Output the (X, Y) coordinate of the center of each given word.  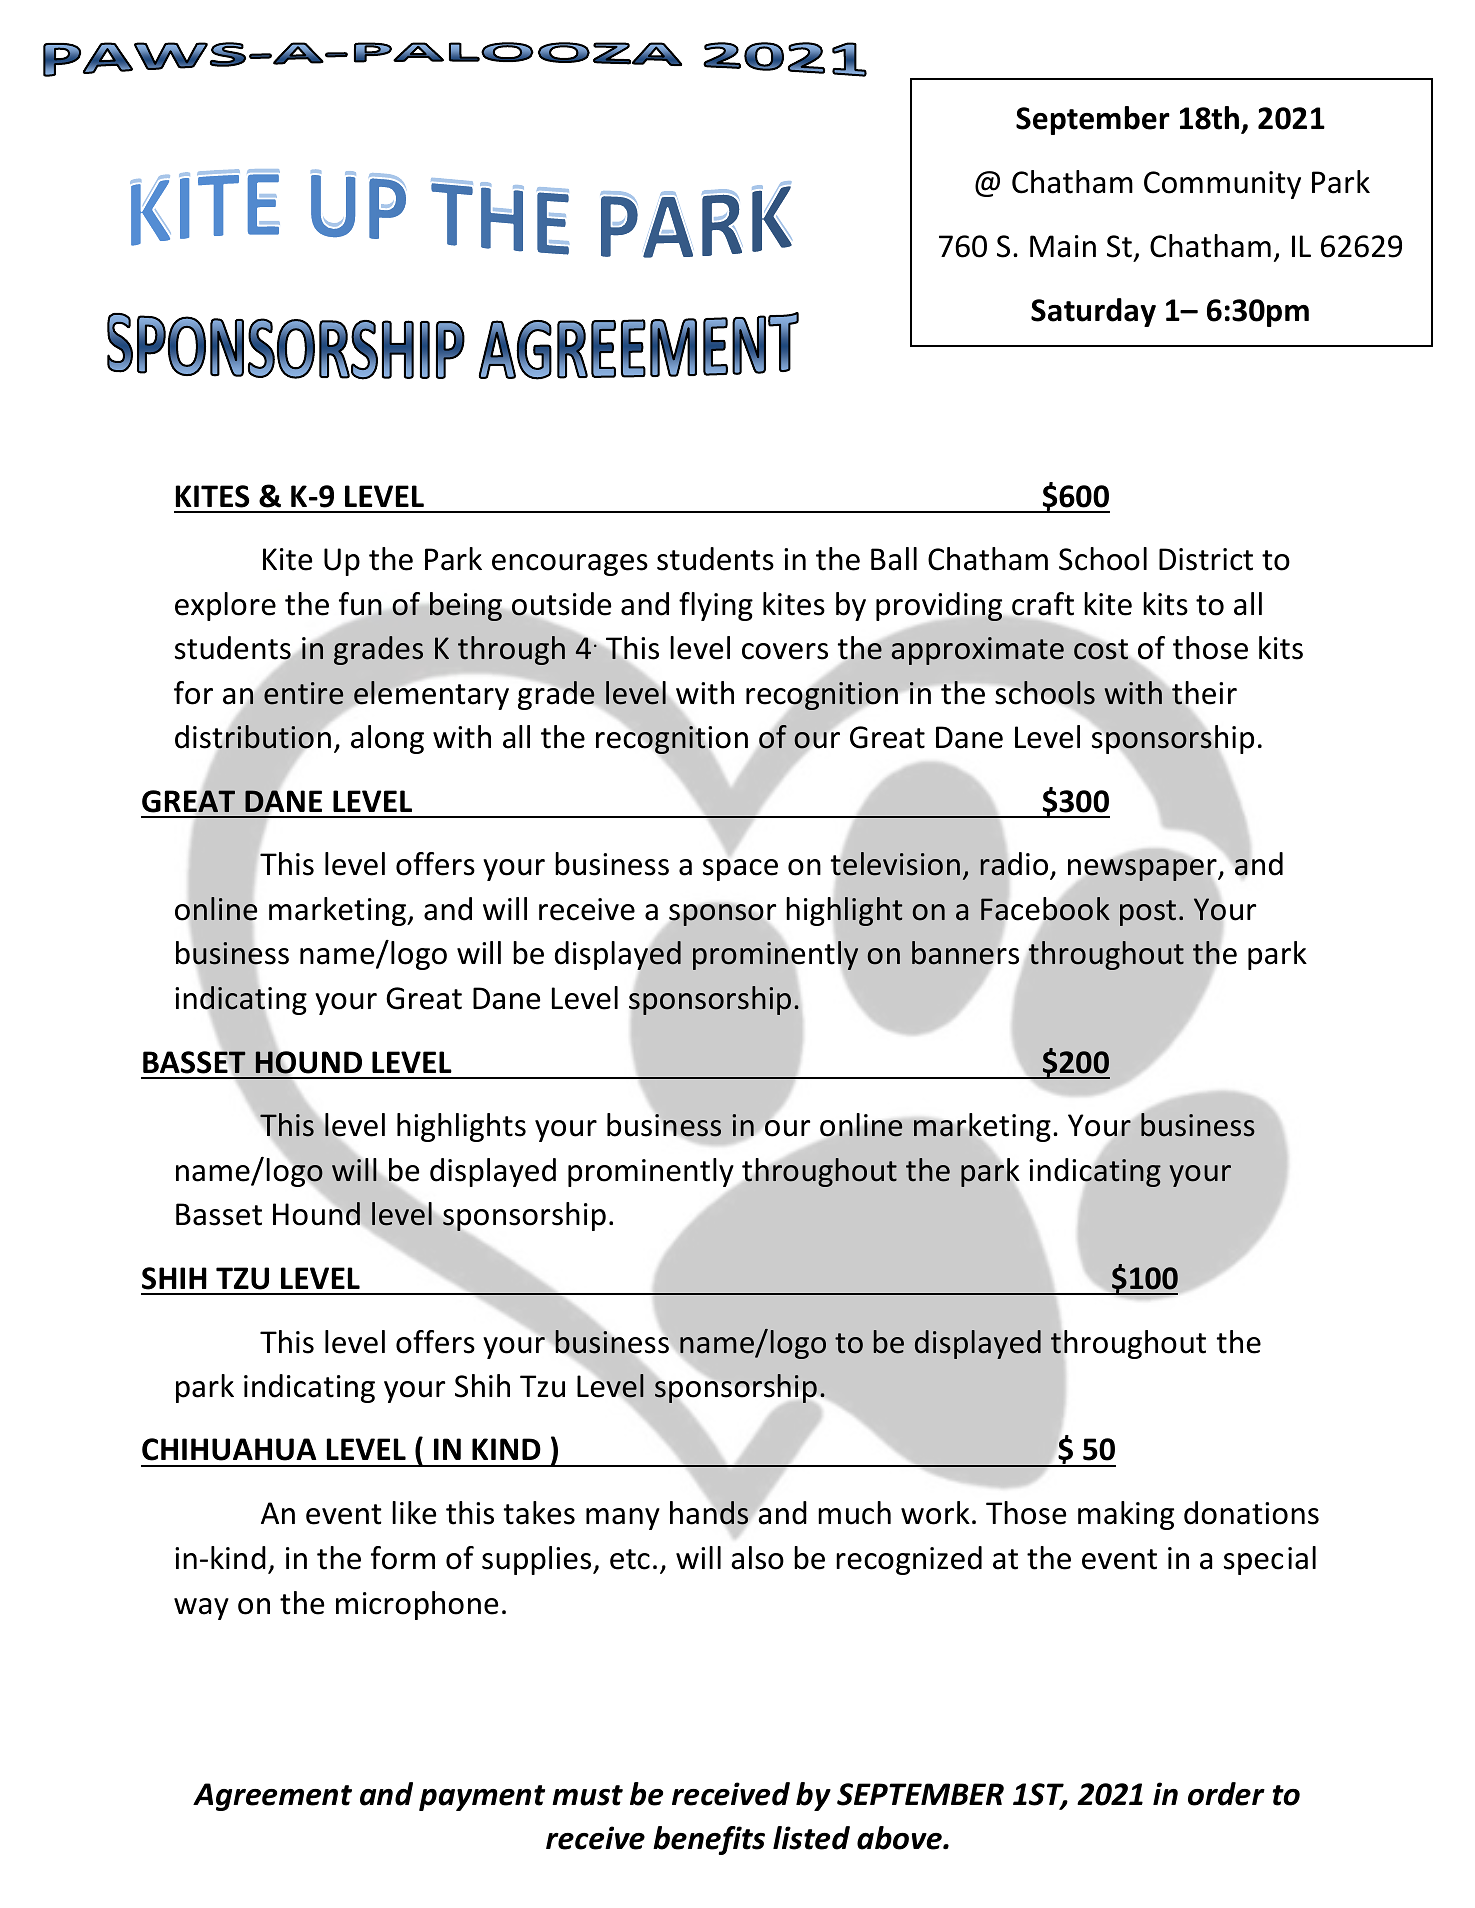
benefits (709, 1840)
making (1126, 1515)
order (1226, 1794)
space (740, 870)
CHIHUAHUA (229, 1449)
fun (361, 605)
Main (1063, 246)
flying (716, 606)
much (854, 1513)
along (387, 739)
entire (303, 693)
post (1148, 913)
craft (1043, 604)
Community (1222, 185)
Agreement (272, 1797)
